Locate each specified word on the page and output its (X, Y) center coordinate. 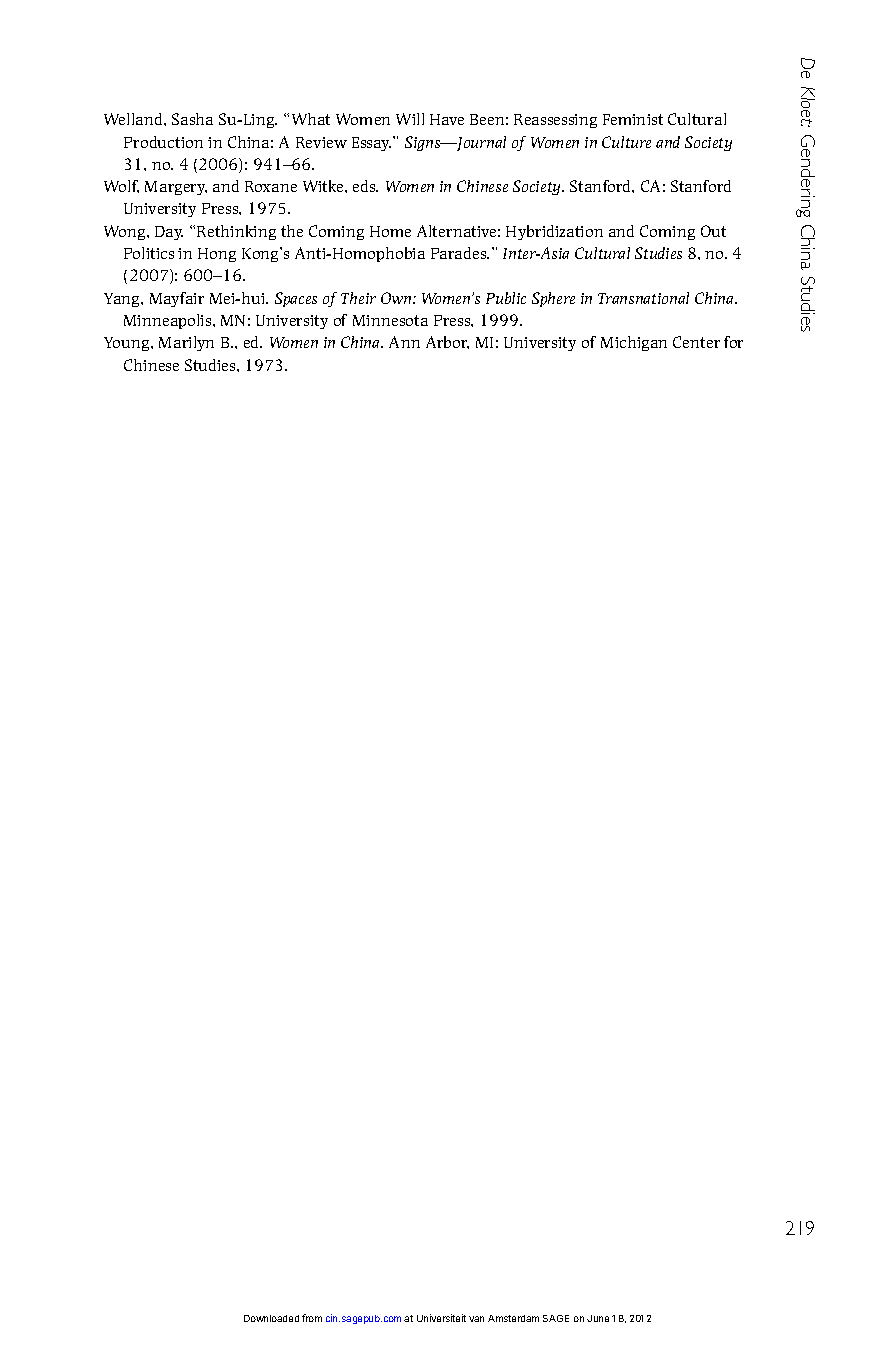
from (312, 1318)
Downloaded (271, 1318)
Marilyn (186, 343)
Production (163, 142)
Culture (626, 142)
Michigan (634, 343)
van (476, 1319)
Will (410, 119)
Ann (404, 342)
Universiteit (441, 1318)
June (598, 1318)
